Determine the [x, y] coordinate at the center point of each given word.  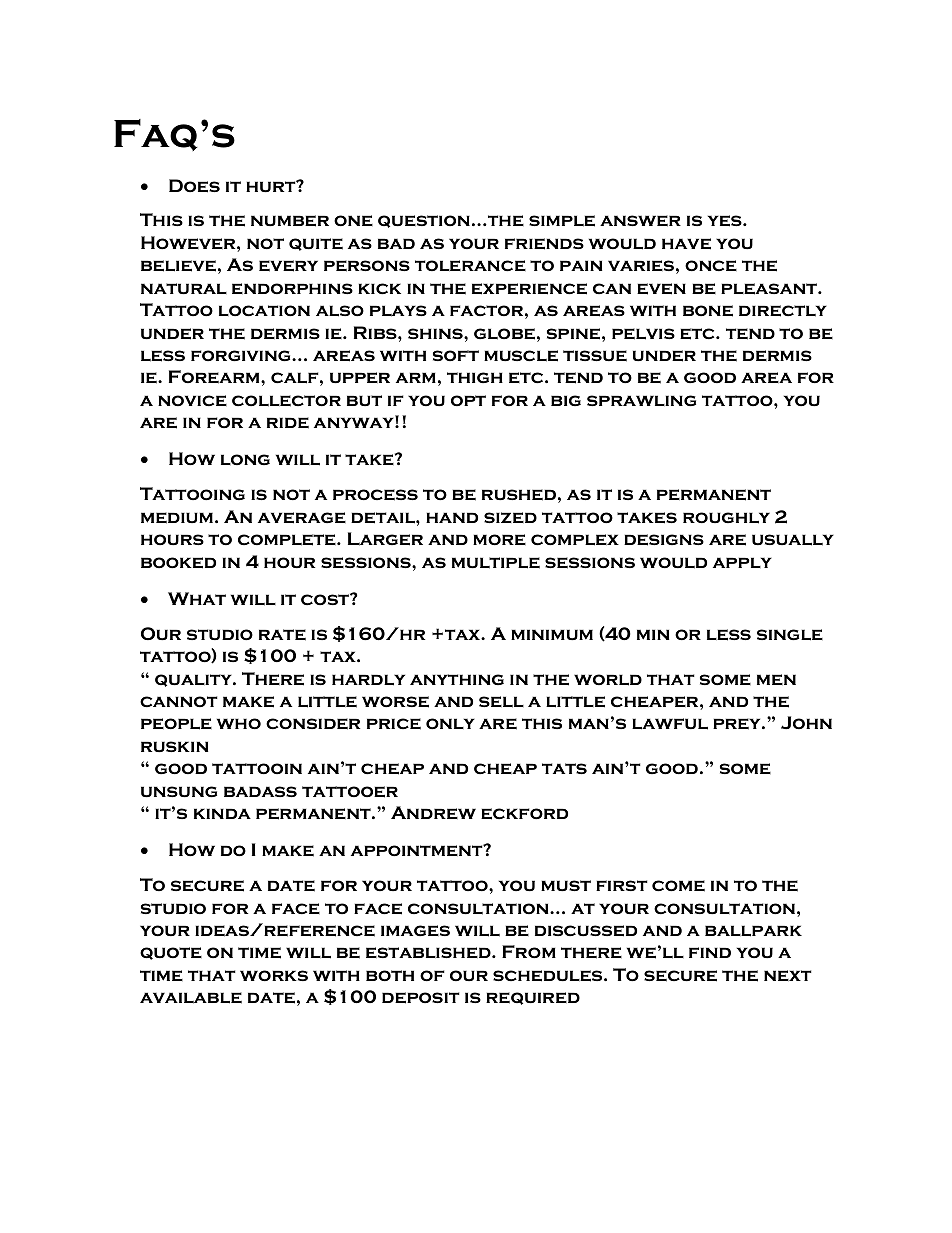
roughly [726, 518]
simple [562, 221]
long [245, 460]
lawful [670, 724]
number [290, 221]
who [239, 724]
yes [726, 221]
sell [501, 702]
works [274, 976]
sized [510, 518]
